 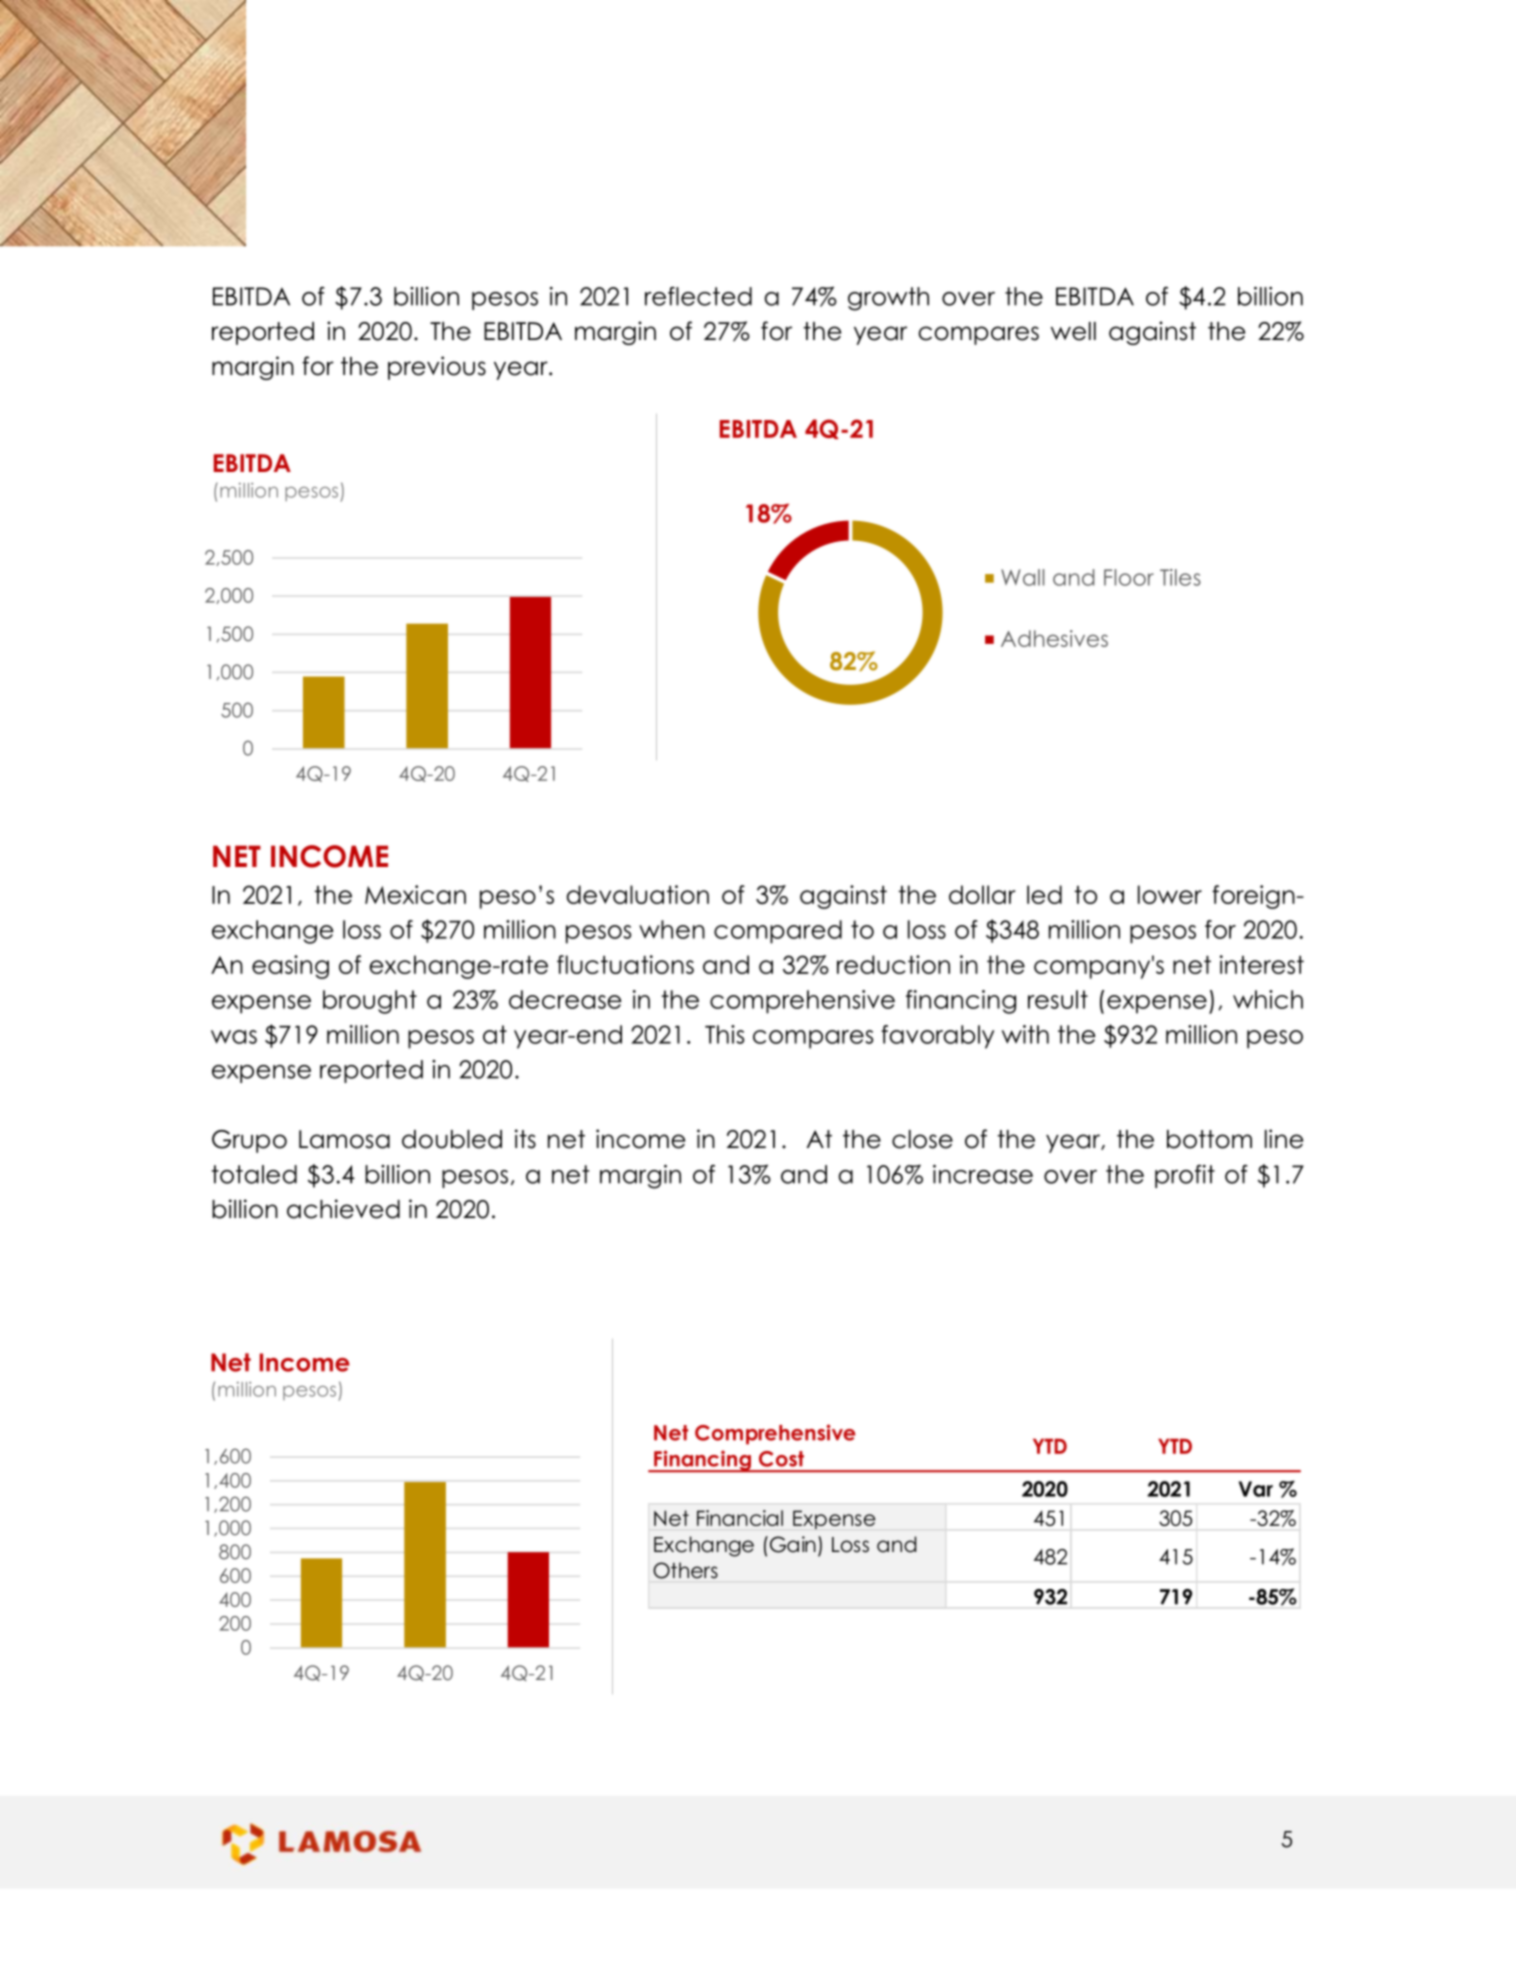 What do you see at coordinates (1170, 894) in the screenshot?
I see `lower` at bounding box center [1170, 894].
